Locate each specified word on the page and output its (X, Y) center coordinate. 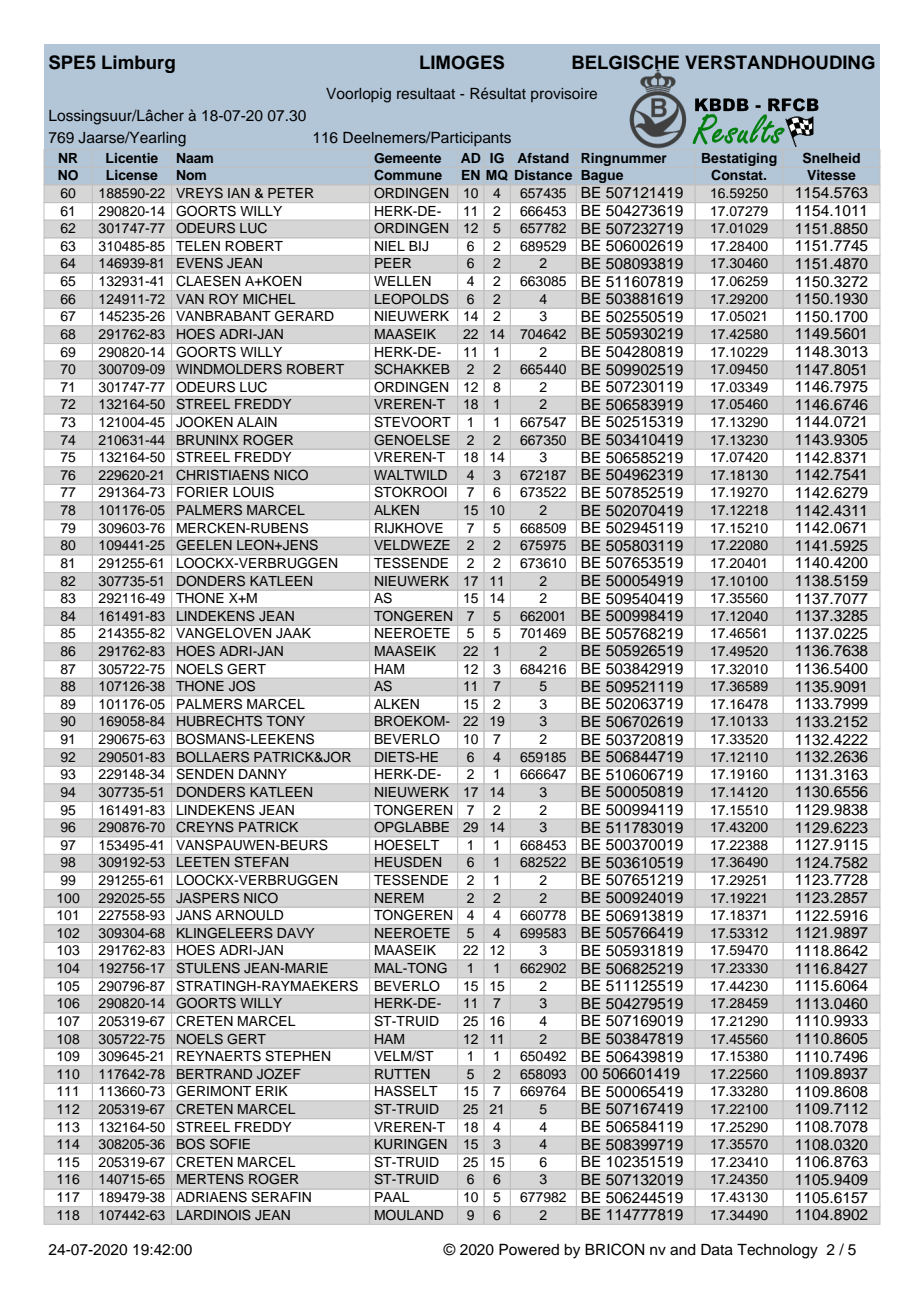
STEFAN (261, 861)
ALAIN (257, 422)
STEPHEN (298, 1056)
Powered (529, 1250)
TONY (286, 720)
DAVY (295, 933)
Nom (191, 175)
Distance (543, 175)
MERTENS (210, 1179)
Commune (408, 174)
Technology (777, 1251)
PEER (393, 263)
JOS (242, 686)
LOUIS (254, 492)
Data (717, 1250)
